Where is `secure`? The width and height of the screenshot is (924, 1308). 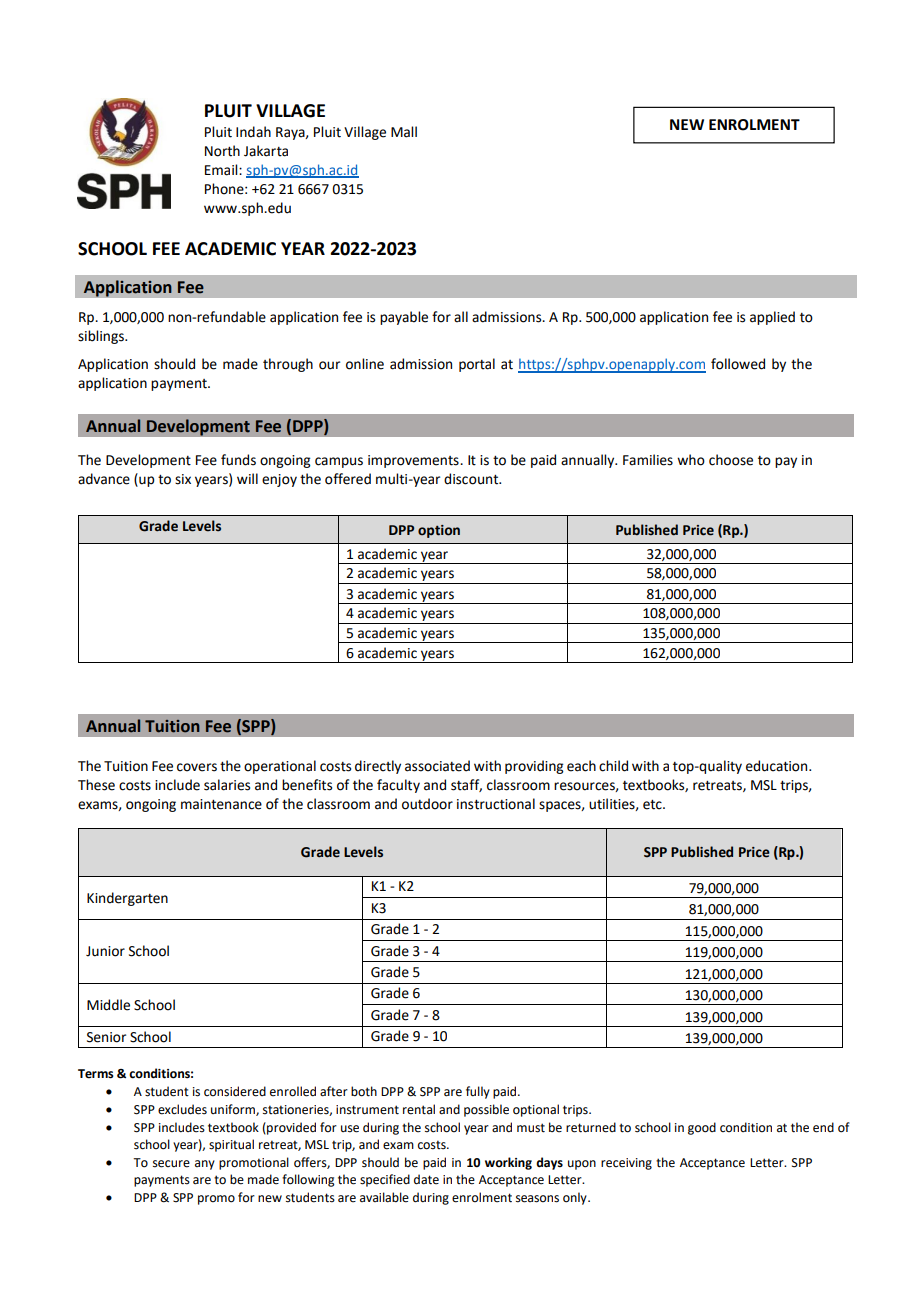
secure is located at coordinates (171, 1164).
